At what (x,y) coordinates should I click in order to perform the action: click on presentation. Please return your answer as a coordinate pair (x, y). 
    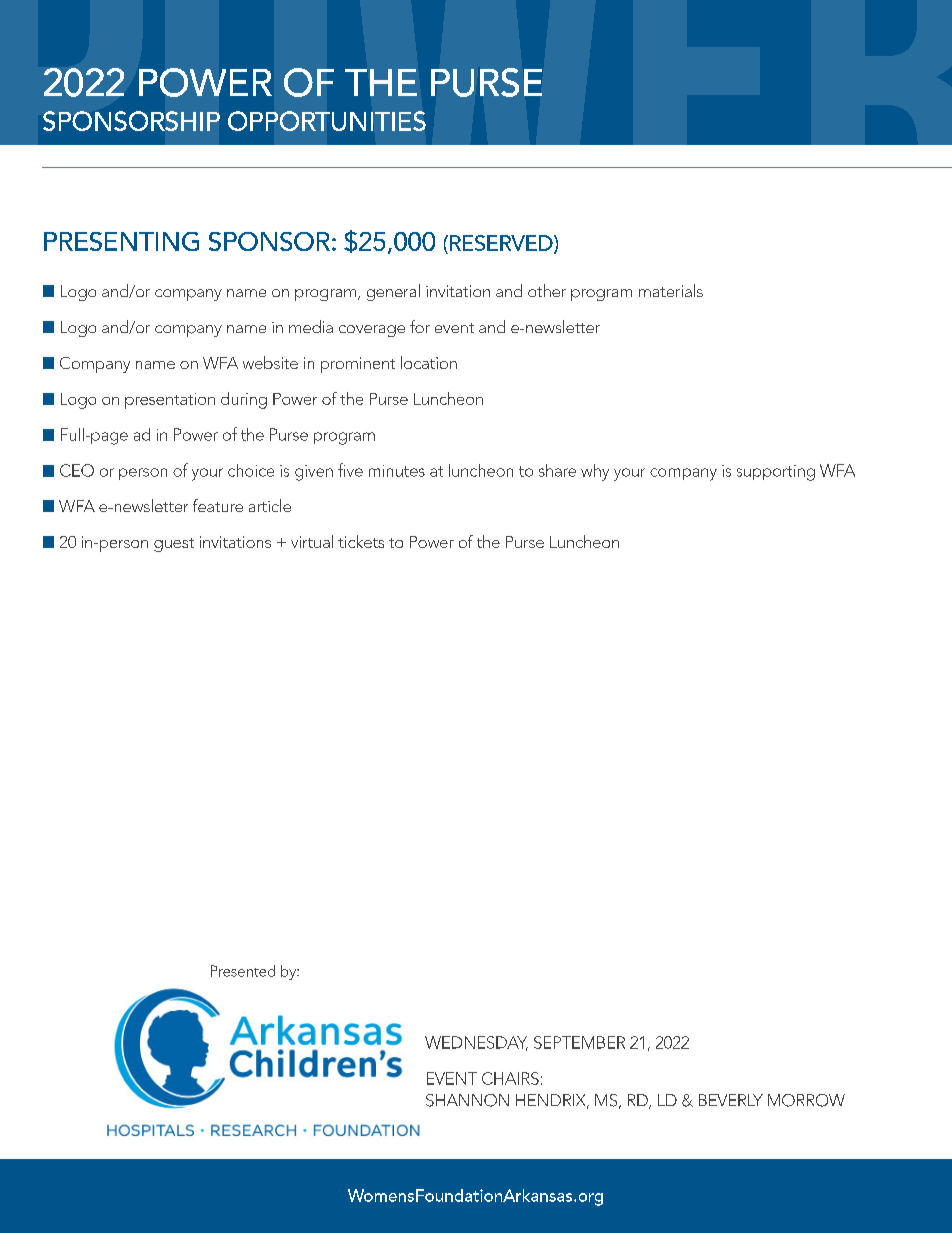
    Looking at the image, I should click on (170, 401).
